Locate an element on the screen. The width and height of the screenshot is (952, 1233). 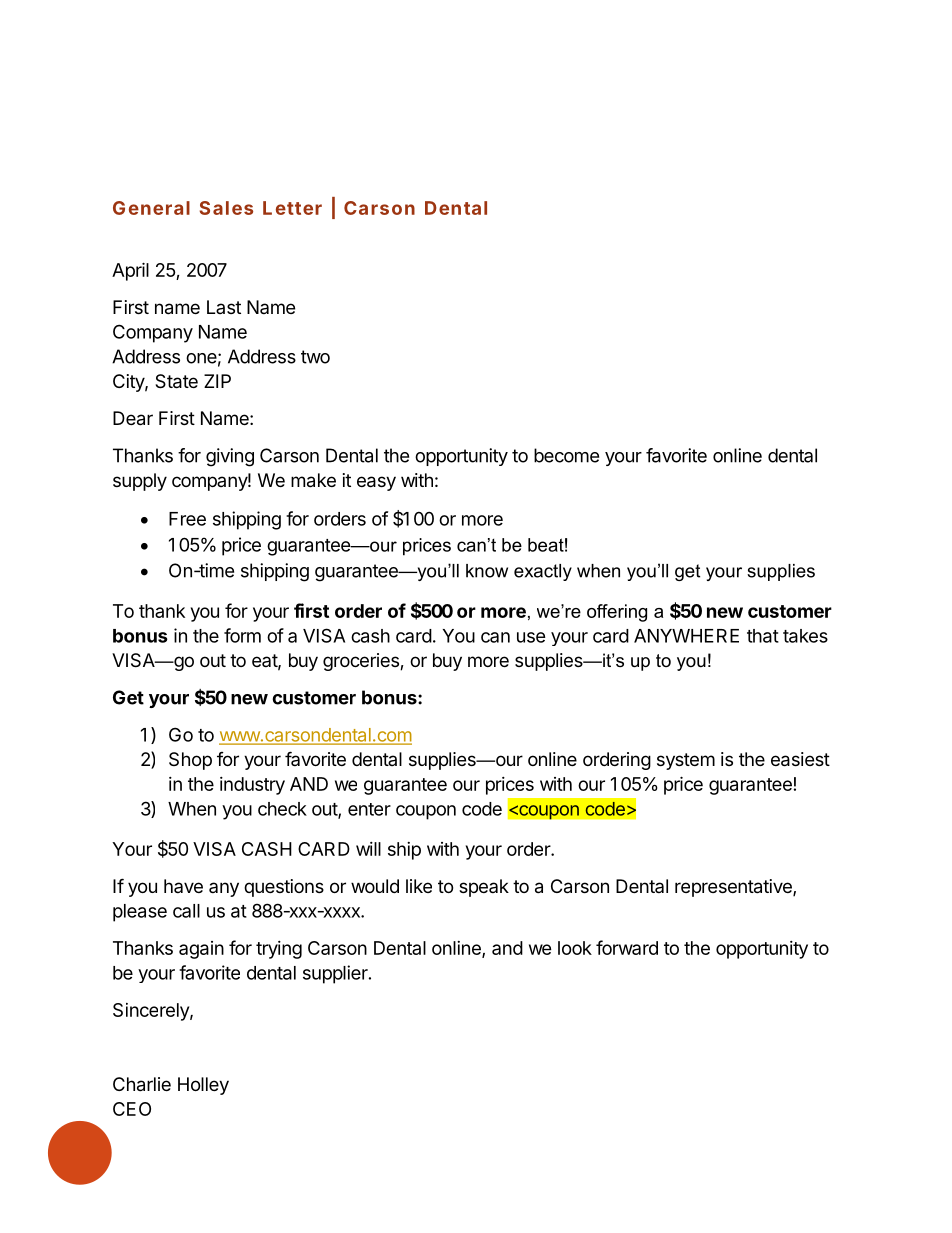
become is located at coordinates (566, 455).
